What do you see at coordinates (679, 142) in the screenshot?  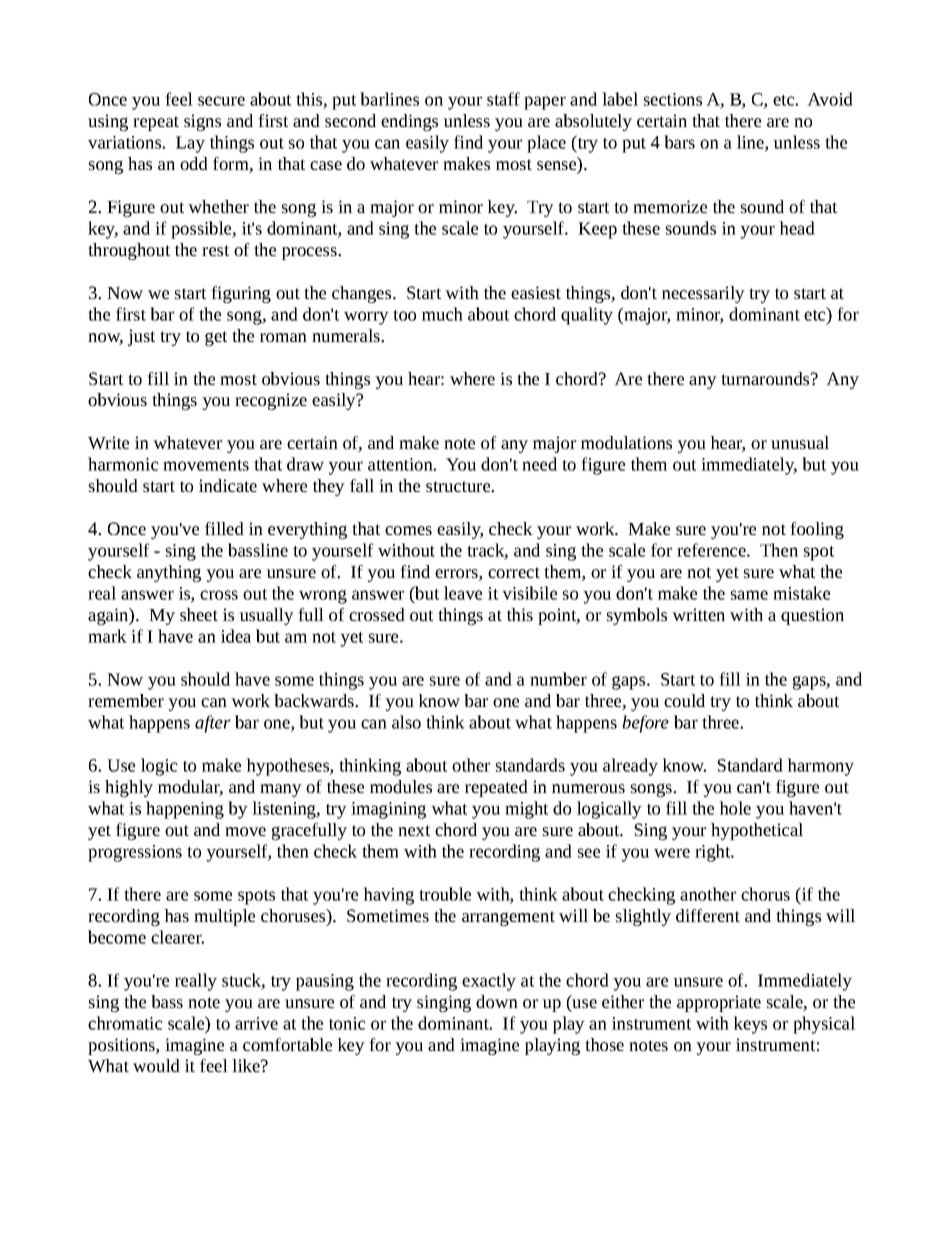 I see `bars` at bounding box center [679, 142].
